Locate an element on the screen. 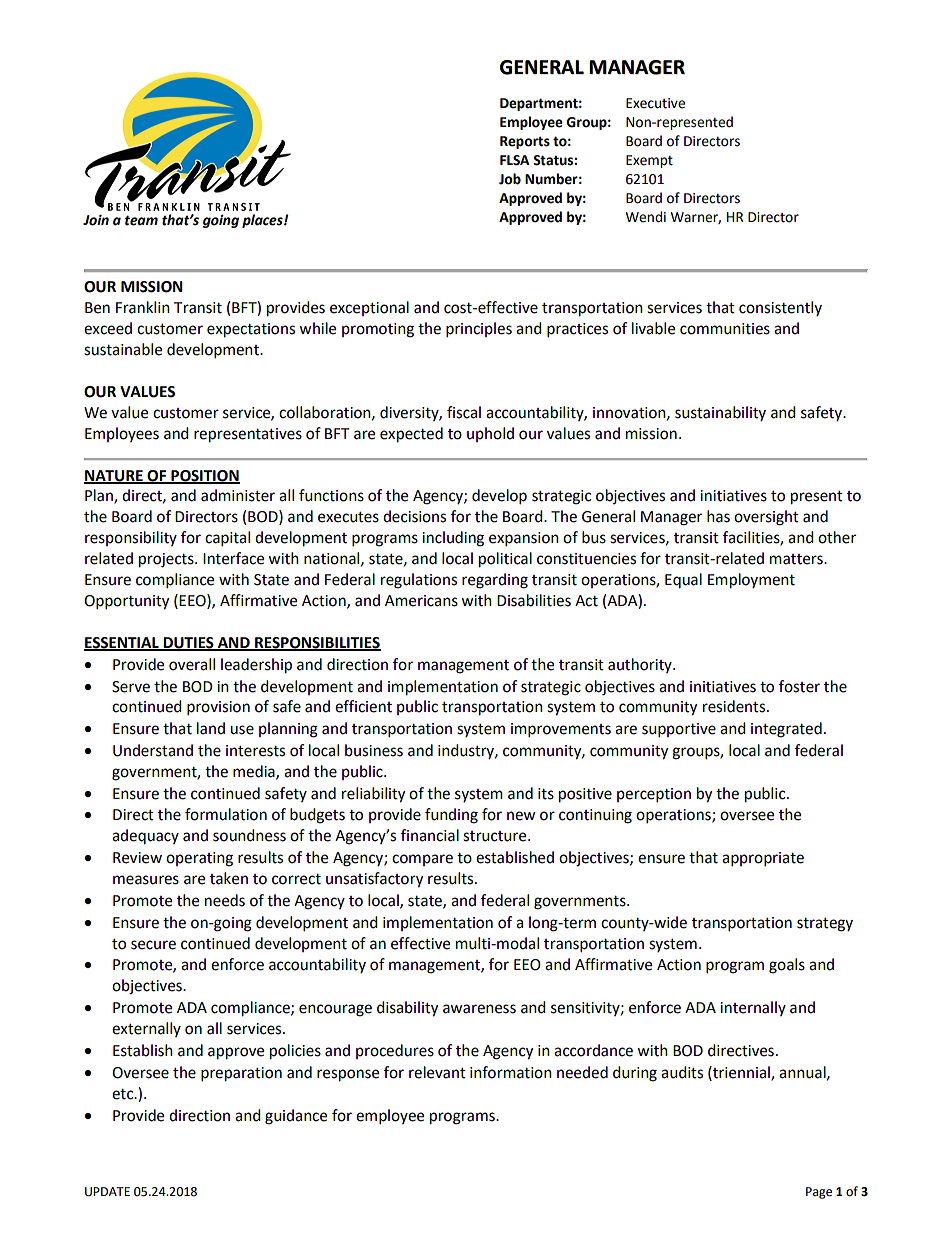 The image size is (952, 1233). team is located at coordinates (141, 220).
